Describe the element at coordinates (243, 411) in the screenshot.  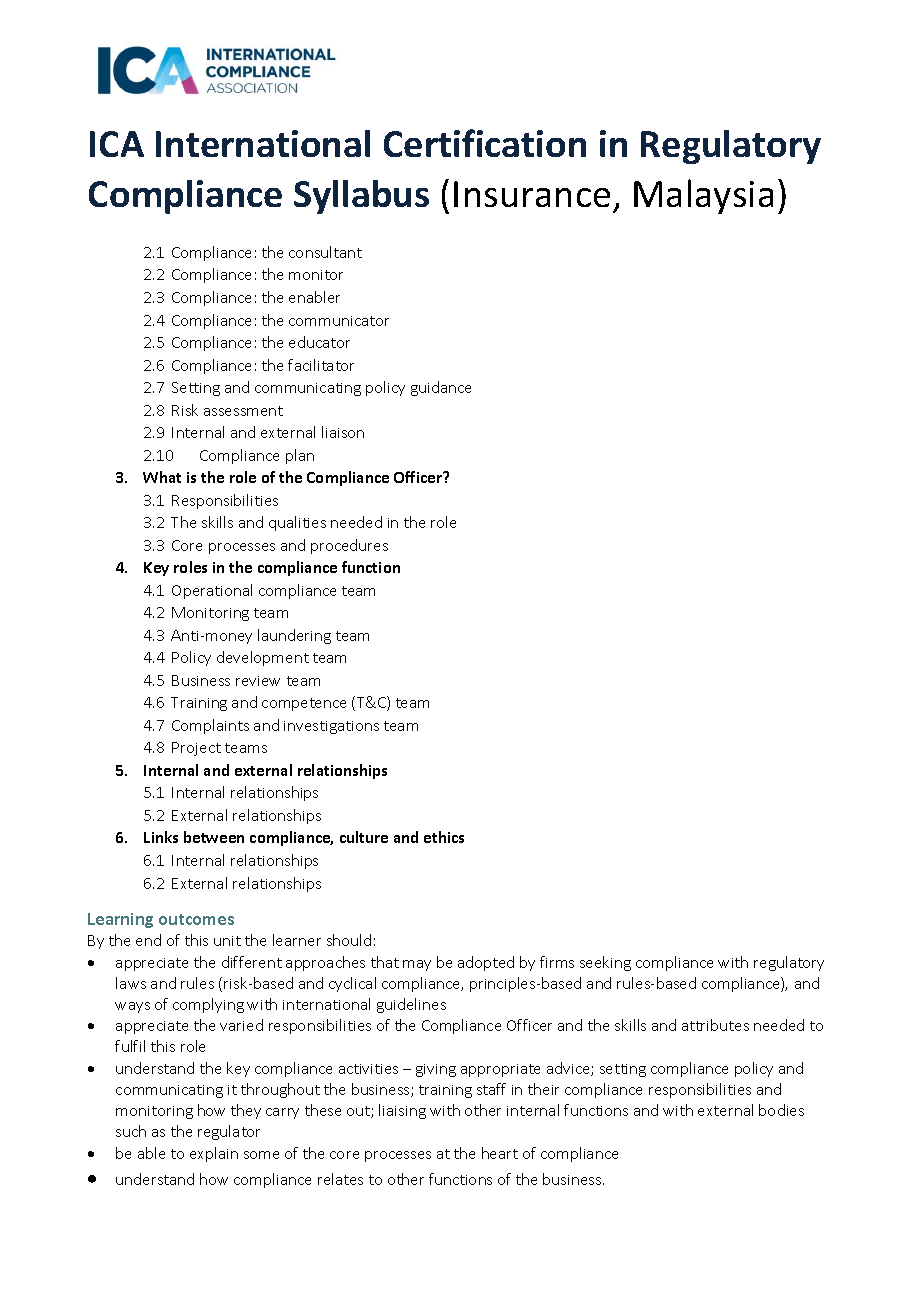
I see `assessment` at that location.
